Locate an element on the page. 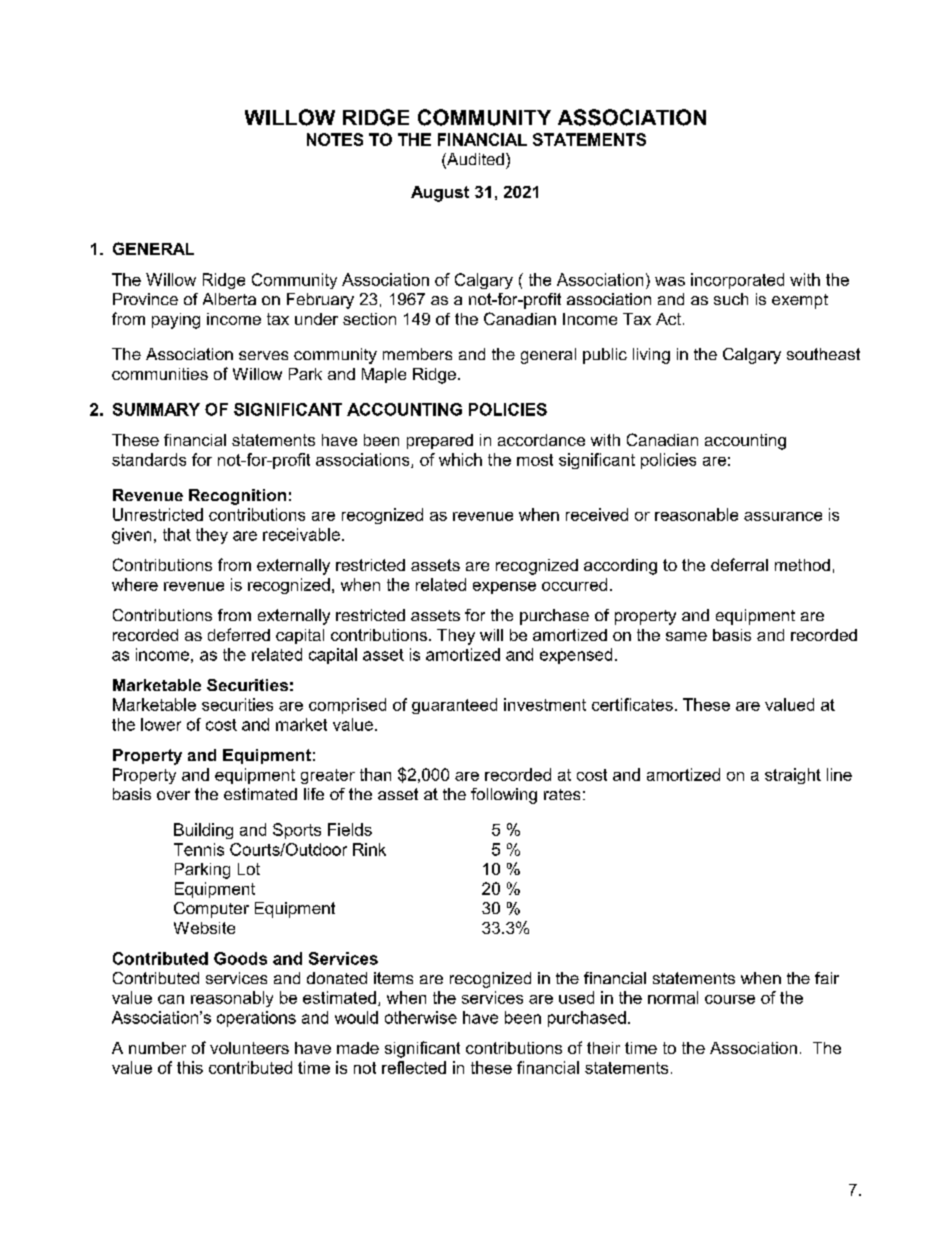  lower is located at coordinates (161, 724).
